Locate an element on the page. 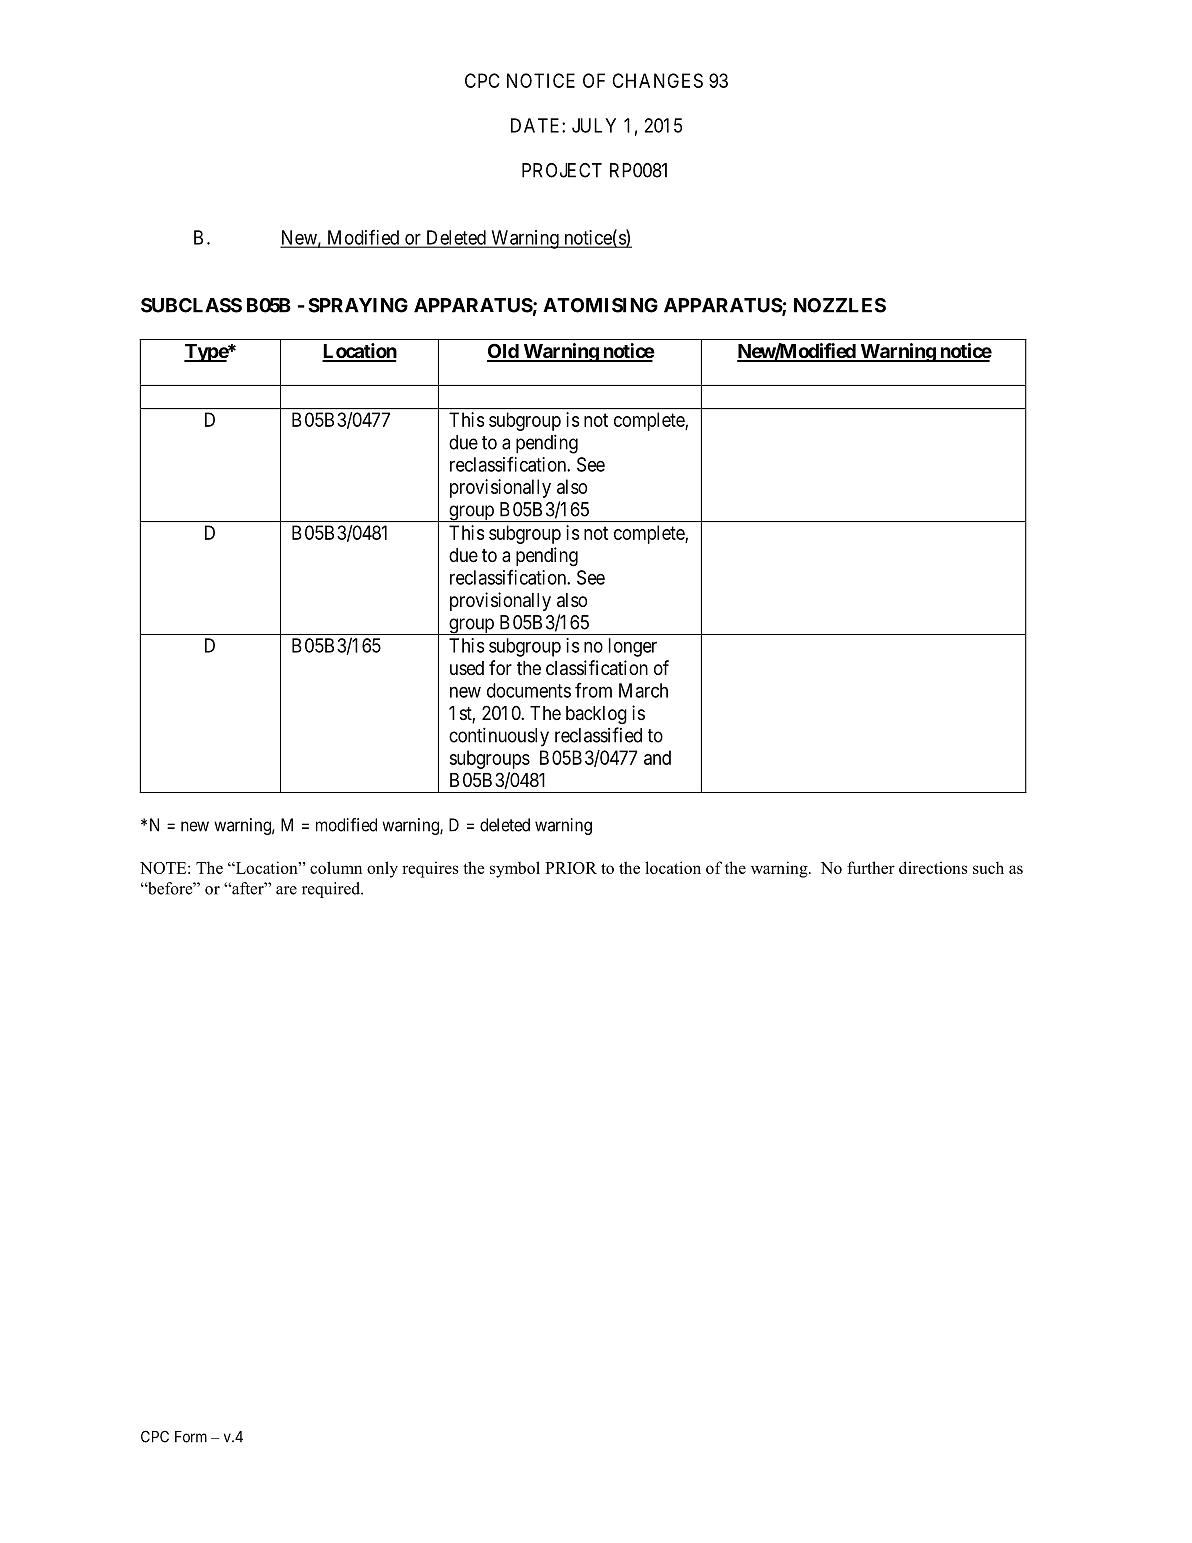  directions is located at coordinates (933, 867).
